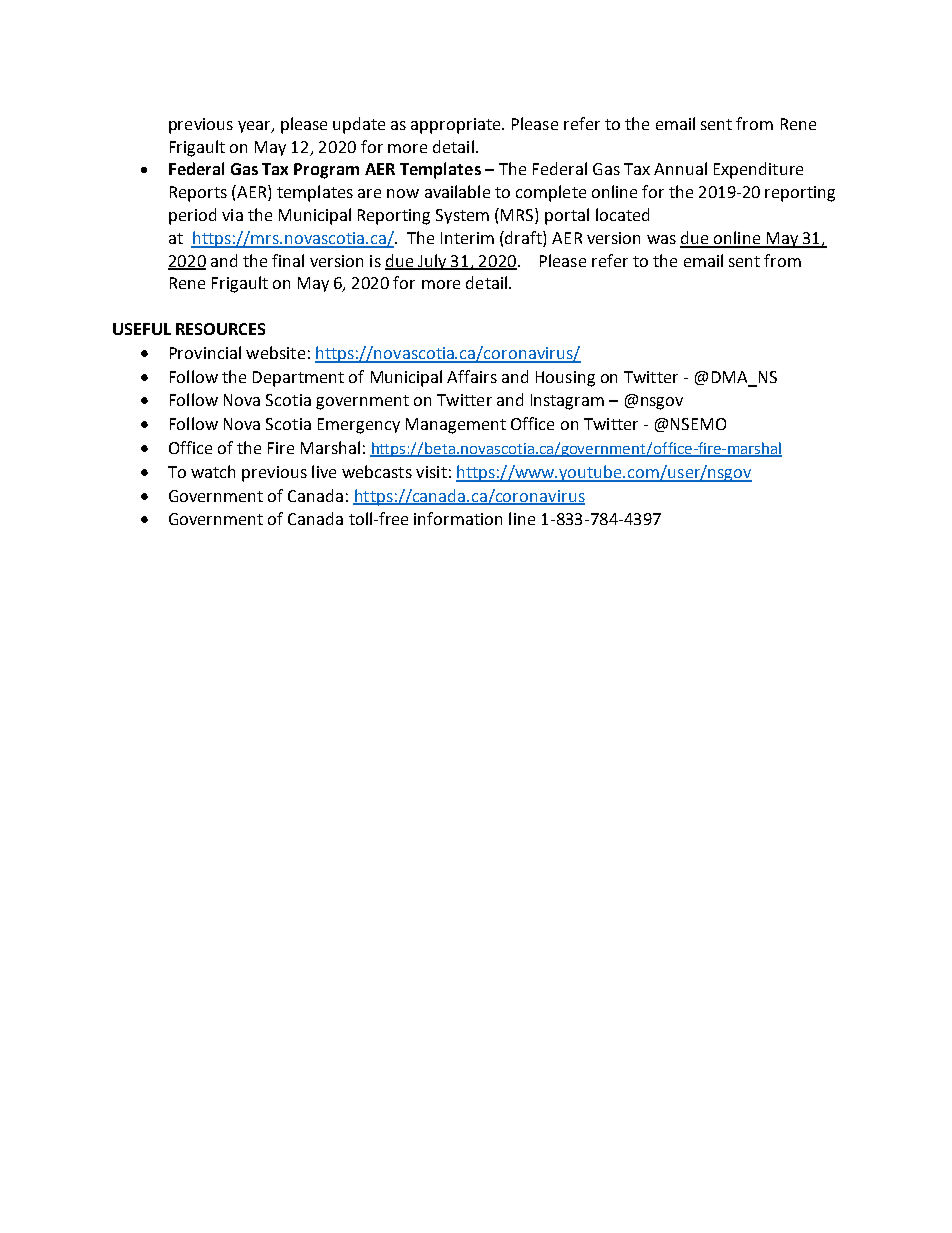  I want to click on RESOURCES, so click(220, 329).
